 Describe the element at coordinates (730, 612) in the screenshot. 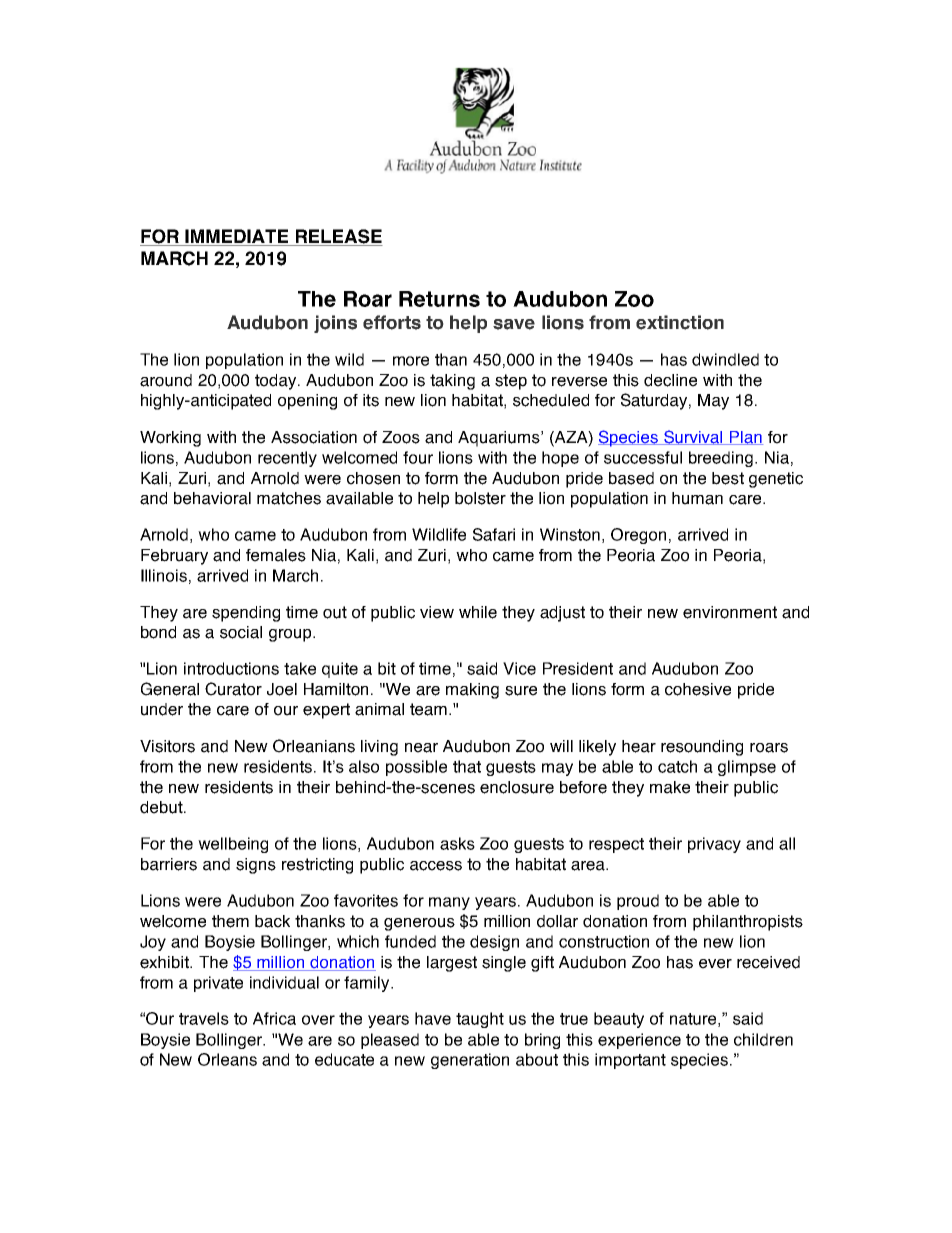

I see `environment` at that location.
